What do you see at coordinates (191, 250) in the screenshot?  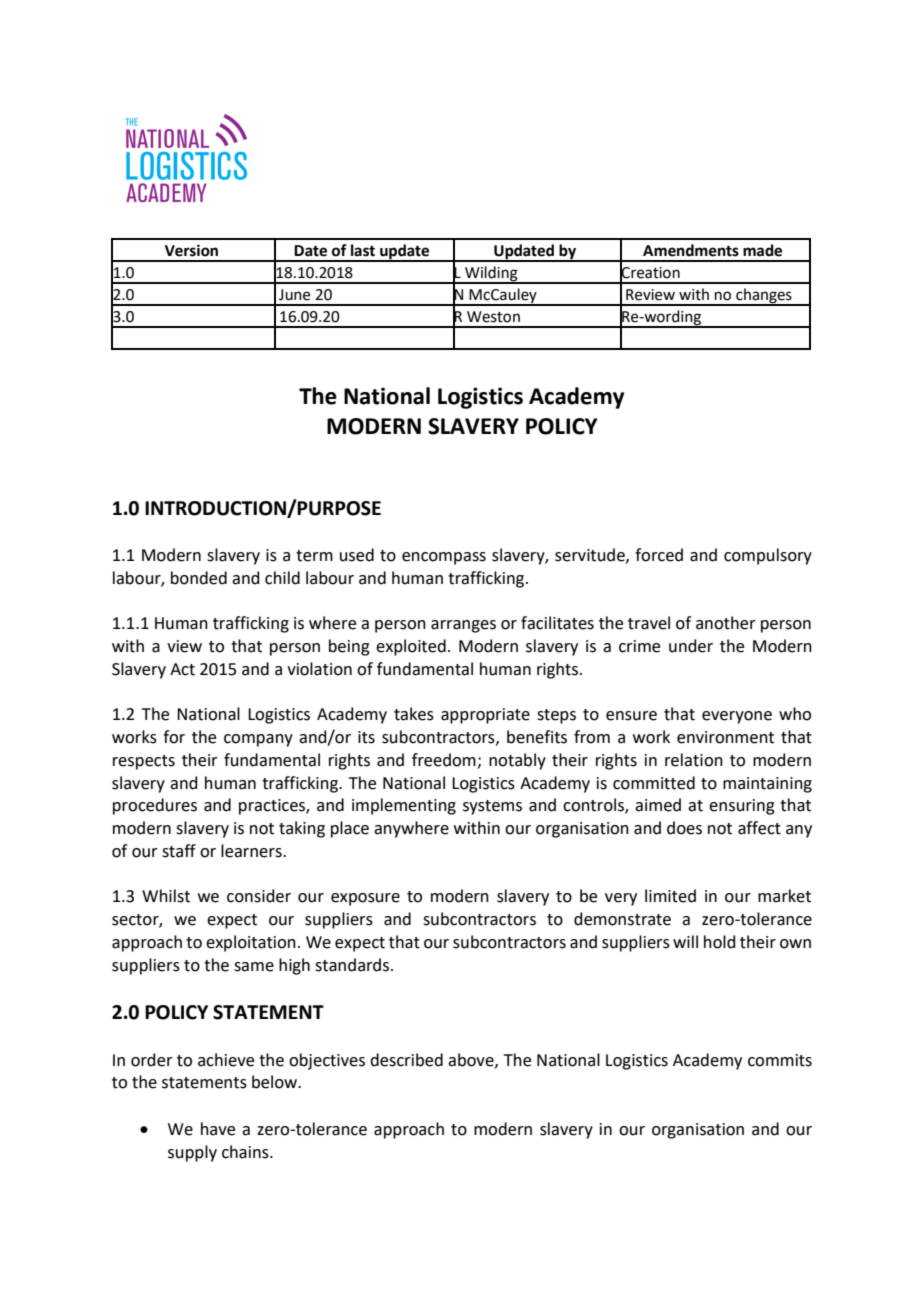 I see `Version` at bounding box center [191, 250].
